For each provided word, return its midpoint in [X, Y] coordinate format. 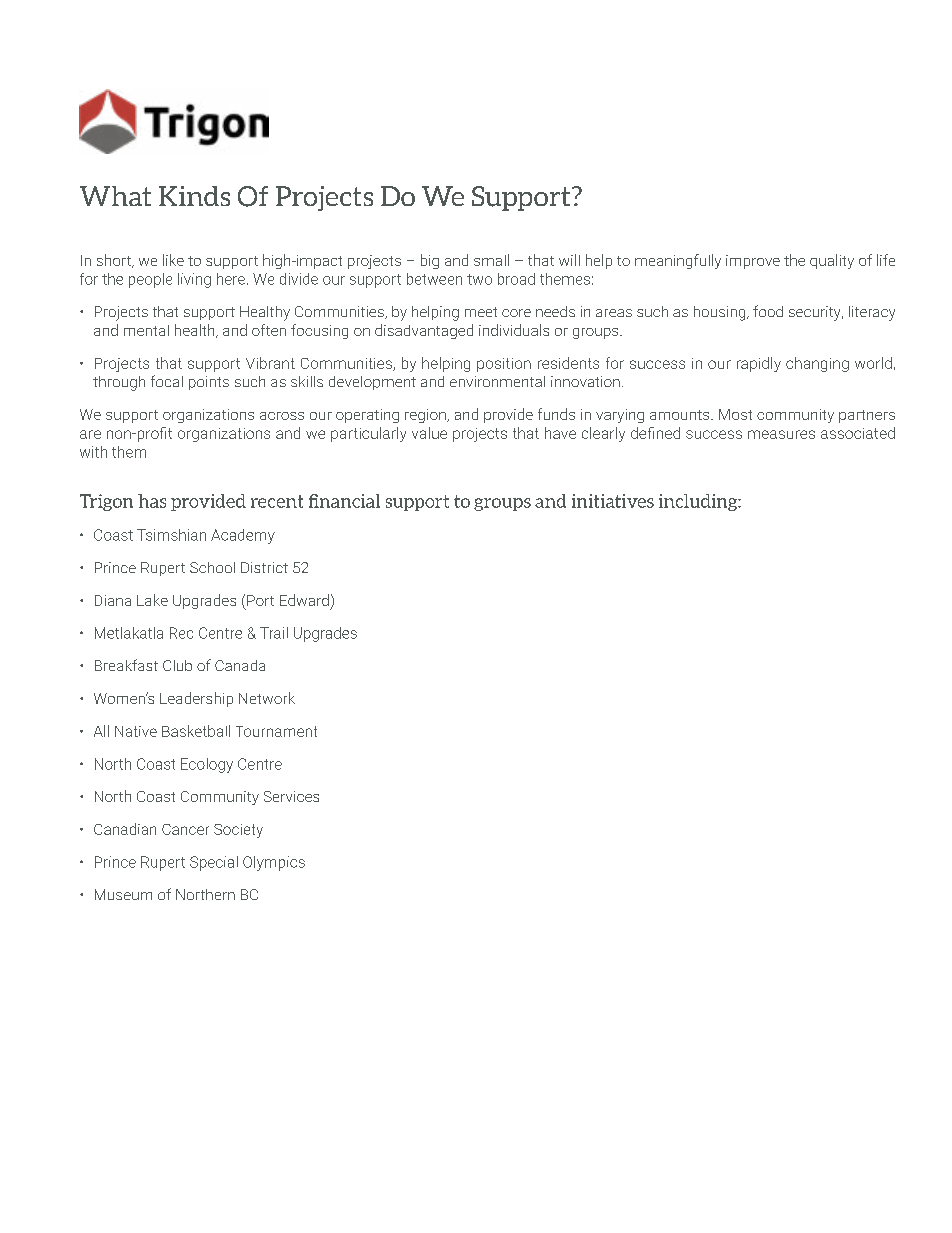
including [699, 502]
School [212, 567]
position [504, 365]
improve [753, 262]
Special [214, 863]
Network [267, 698]
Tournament [276, 731]
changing [817, 364]
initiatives [613, 501]
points [209, 383]
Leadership [196, 699]
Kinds [194, 196]
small [491, 260]
